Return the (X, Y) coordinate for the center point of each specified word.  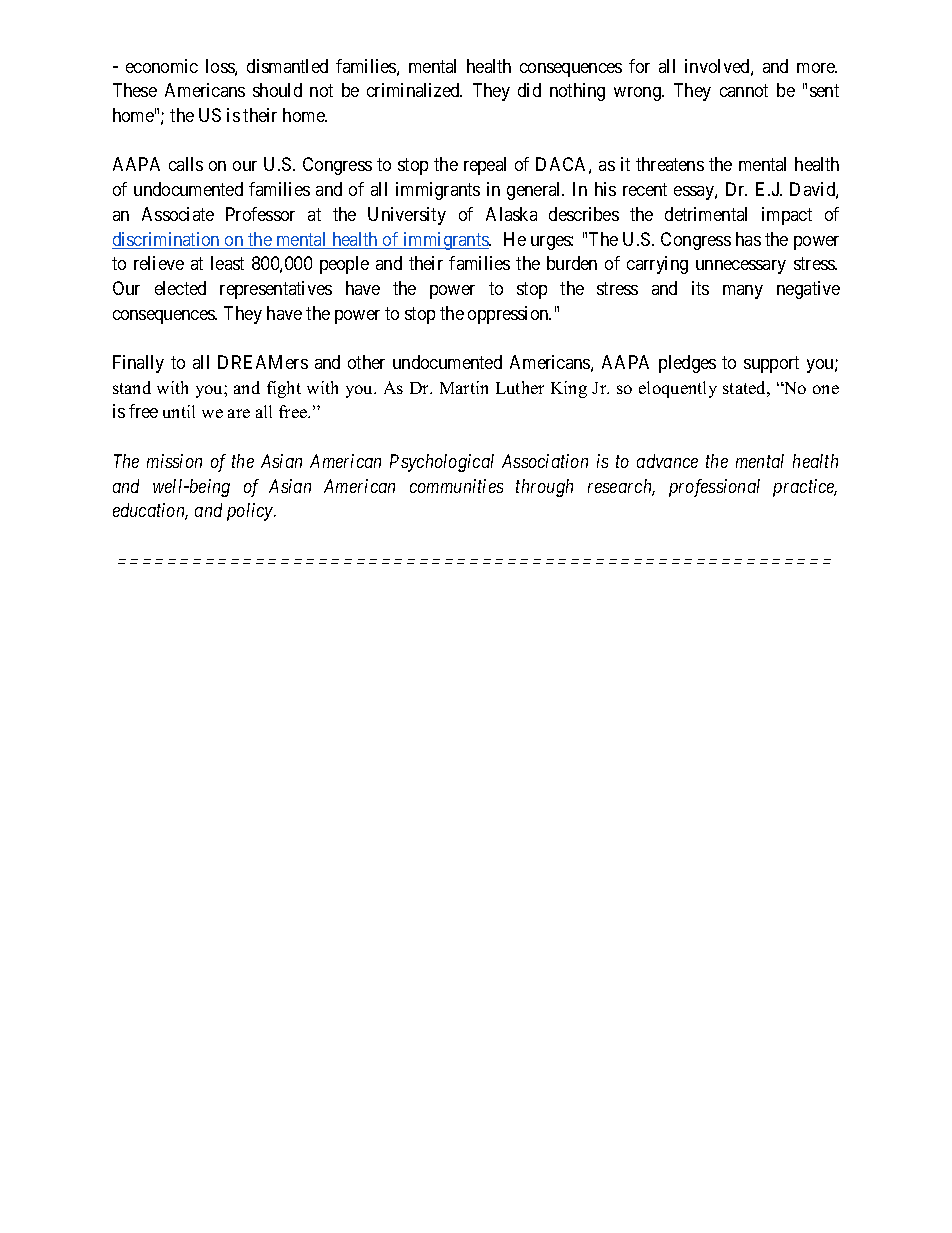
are (239, 413)
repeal (485, 166)
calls (186, 164)
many (743, 292)
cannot (744, 90)
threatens (670, 164)
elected (180, 288)
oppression (509, 315)
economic (162, 66)
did (529, 90)
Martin (464, 387)
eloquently (678, 389)
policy (251, 512)
